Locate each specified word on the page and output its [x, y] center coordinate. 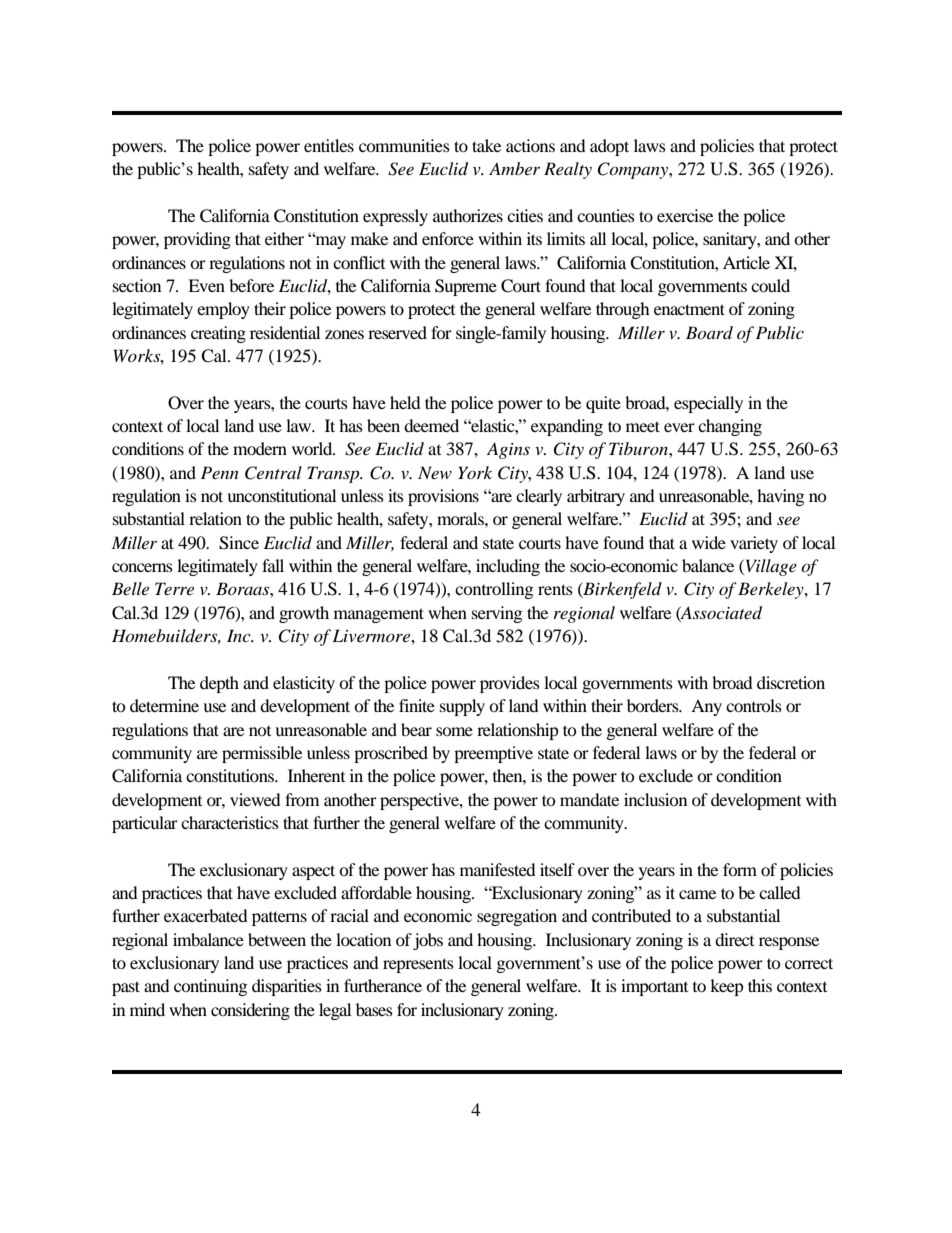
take [486, 145]
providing [197, 240]
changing [730, 427]
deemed [431, 425]
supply [462, 707]
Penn [220, 472]
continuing [210, 987]
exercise [685, 215]
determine [164, 705]
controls [754, 705]
